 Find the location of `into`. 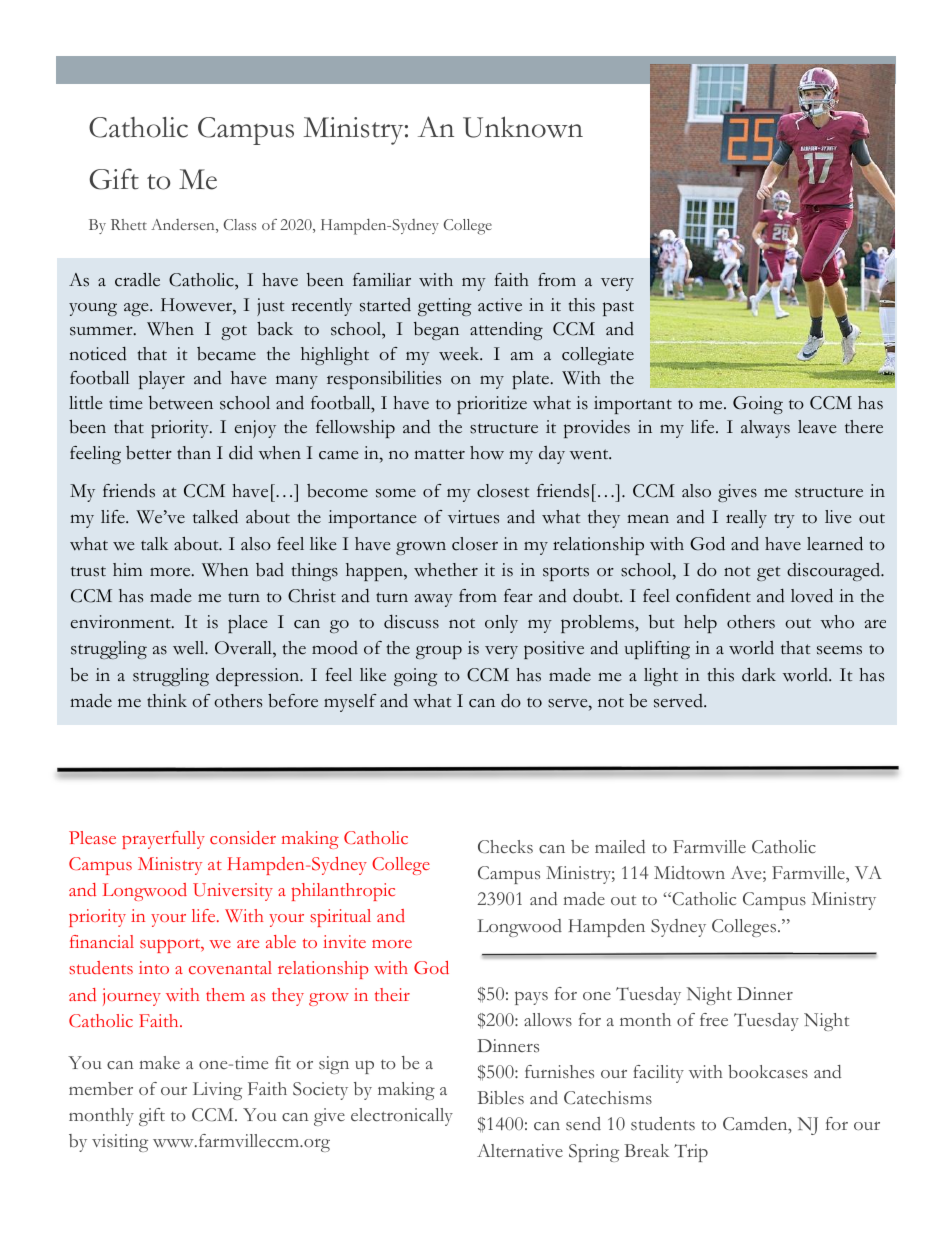

into is located at coordinates (154, 967).
